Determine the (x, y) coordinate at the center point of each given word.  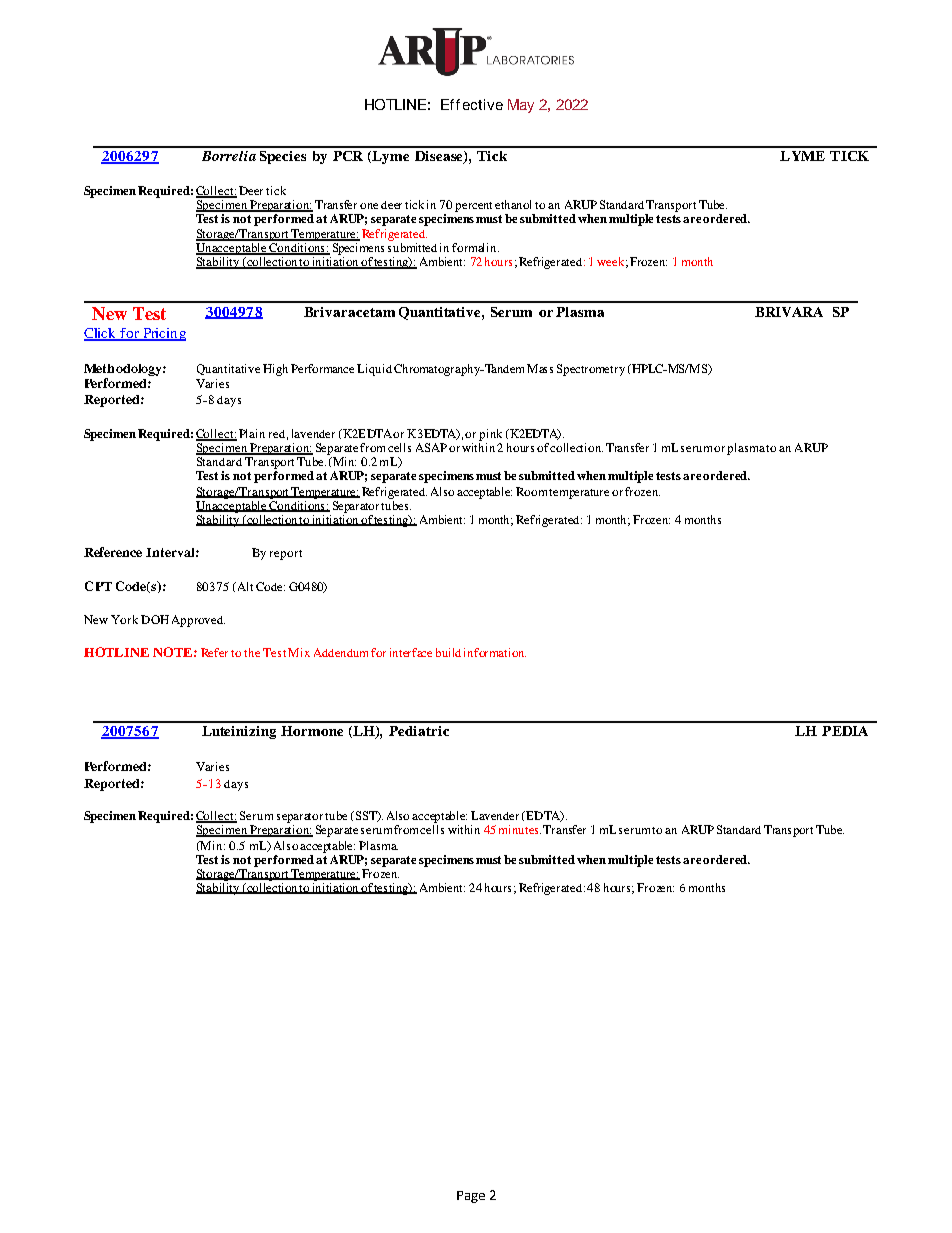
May (521, 106)
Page (471, 1197)
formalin (475, 247)
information (495, 652)
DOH (155, 619)
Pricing (164, 334)
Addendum (341, 652)
